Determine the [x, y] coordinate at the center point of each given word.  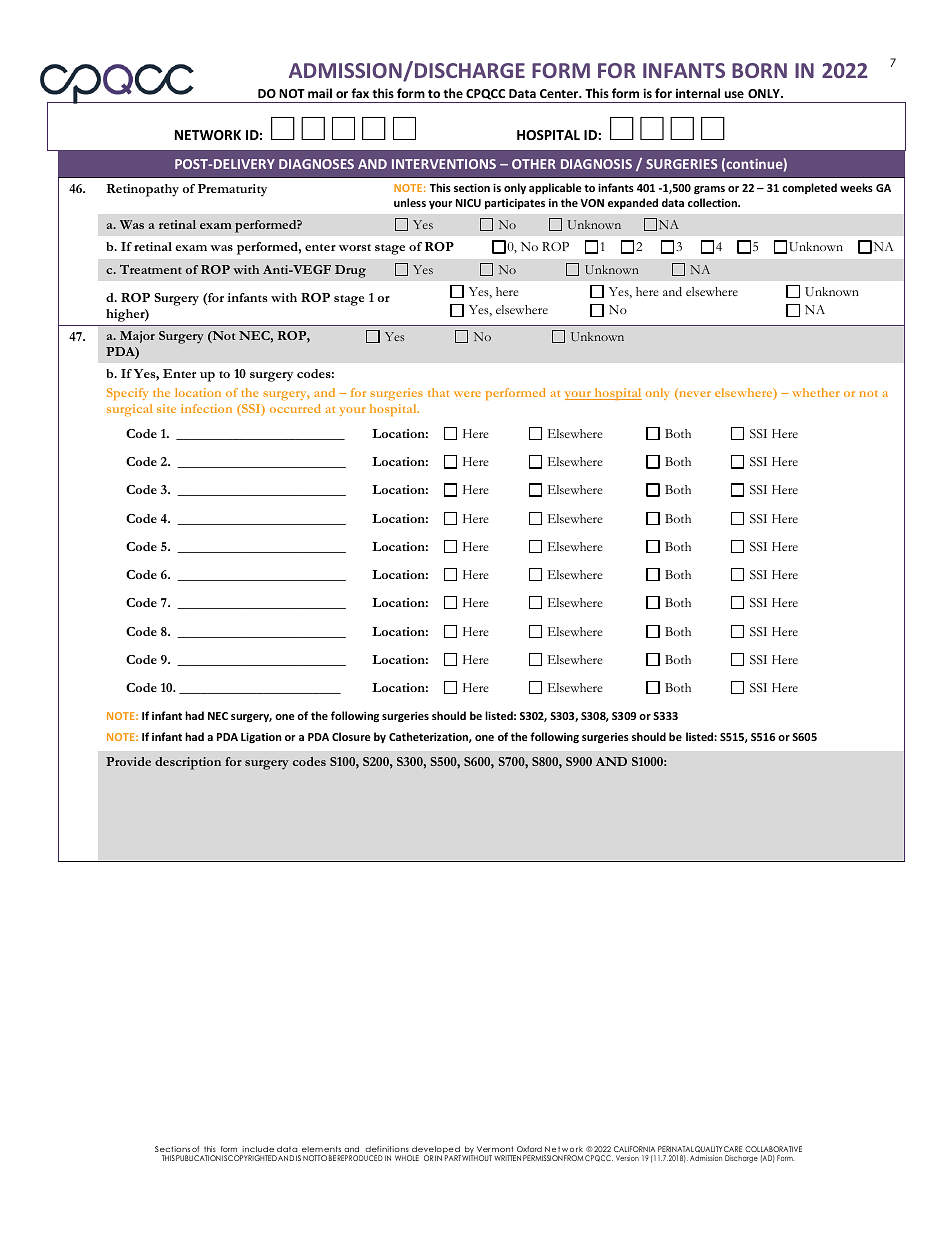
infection [206, 408]
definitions [387, 1149]
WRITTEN [507, 1158]
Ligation [261, 737]
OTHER [534, 164]
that [438, 392]
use [734, 94]
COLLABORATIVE [773, 1149]
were [467, 394]
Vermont [495, 1149]
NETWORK [208, 135]
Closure [351, 736]
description [188, 763]
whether [816, 392]
